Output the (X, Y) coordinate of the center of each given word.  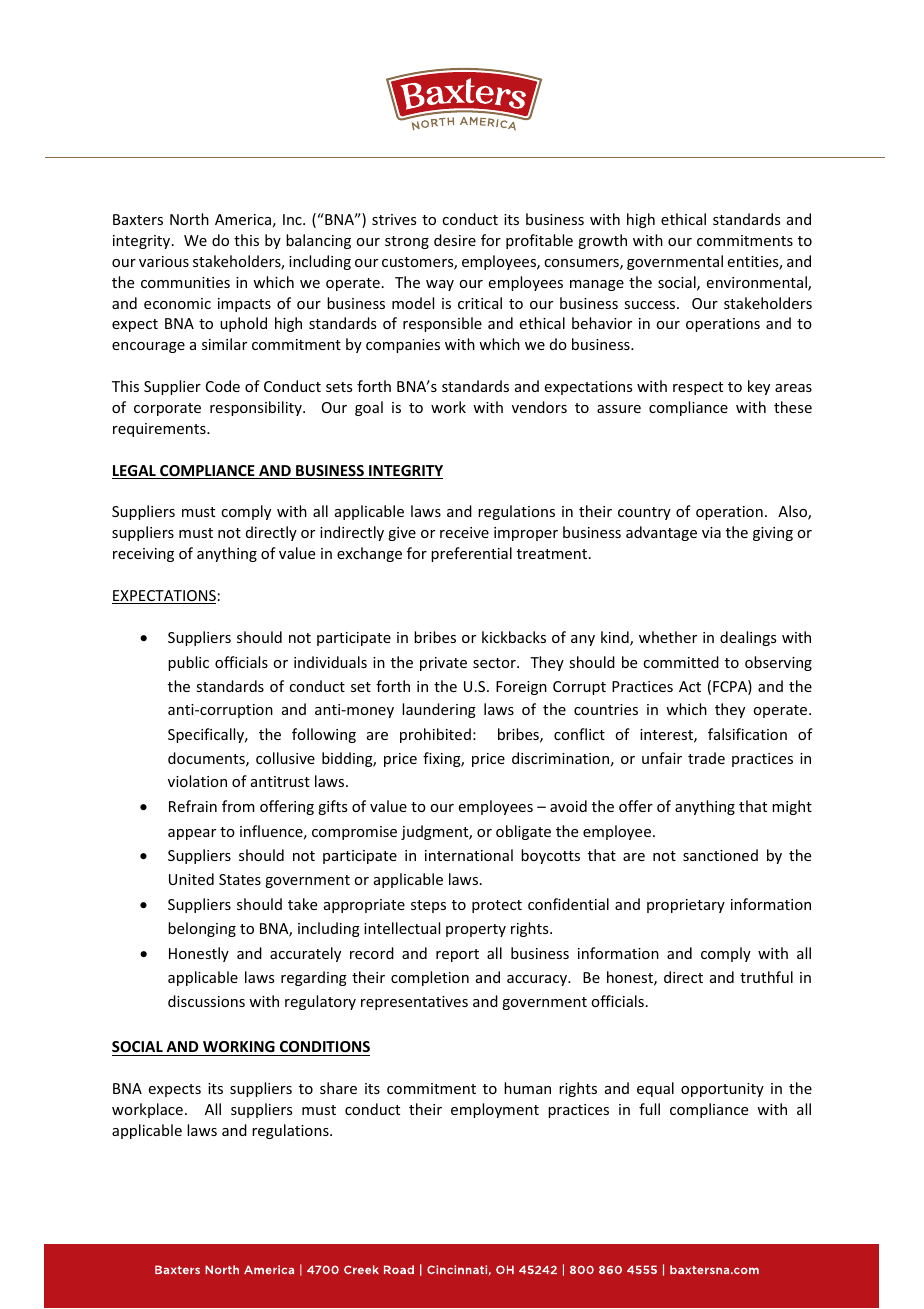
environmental (758, 283)
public (188, 663)
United (191, 879)
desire (455, 240)
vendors (539, 407)
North (189, 219)
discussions (206, 1001)
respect (698, 388)
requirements (160, 430)
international (469, 855)
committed (681, 662)
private (443, 664)
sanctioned (720, 855)
